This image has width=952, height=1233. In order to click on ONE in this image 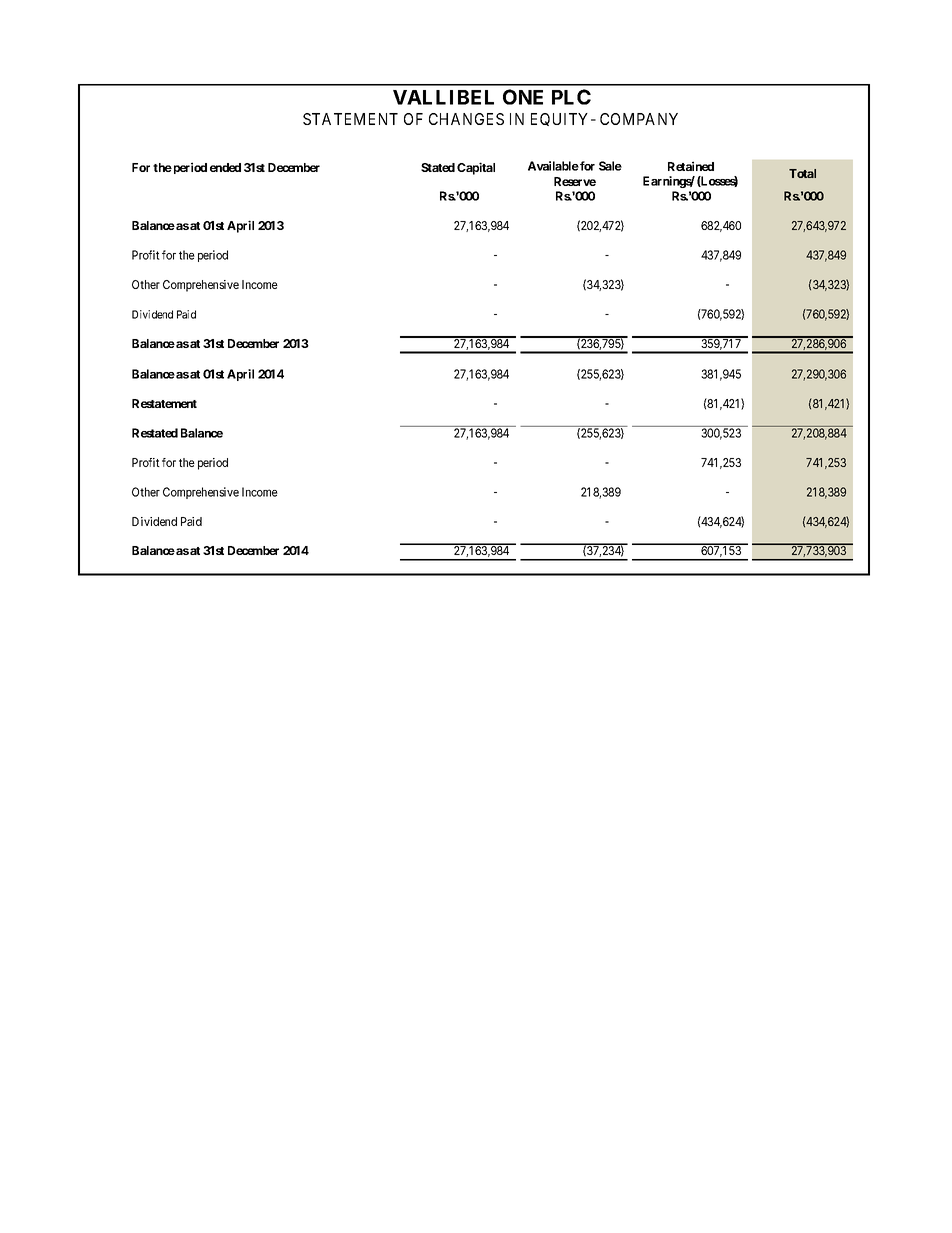, I will do `click(523, 97)`.
